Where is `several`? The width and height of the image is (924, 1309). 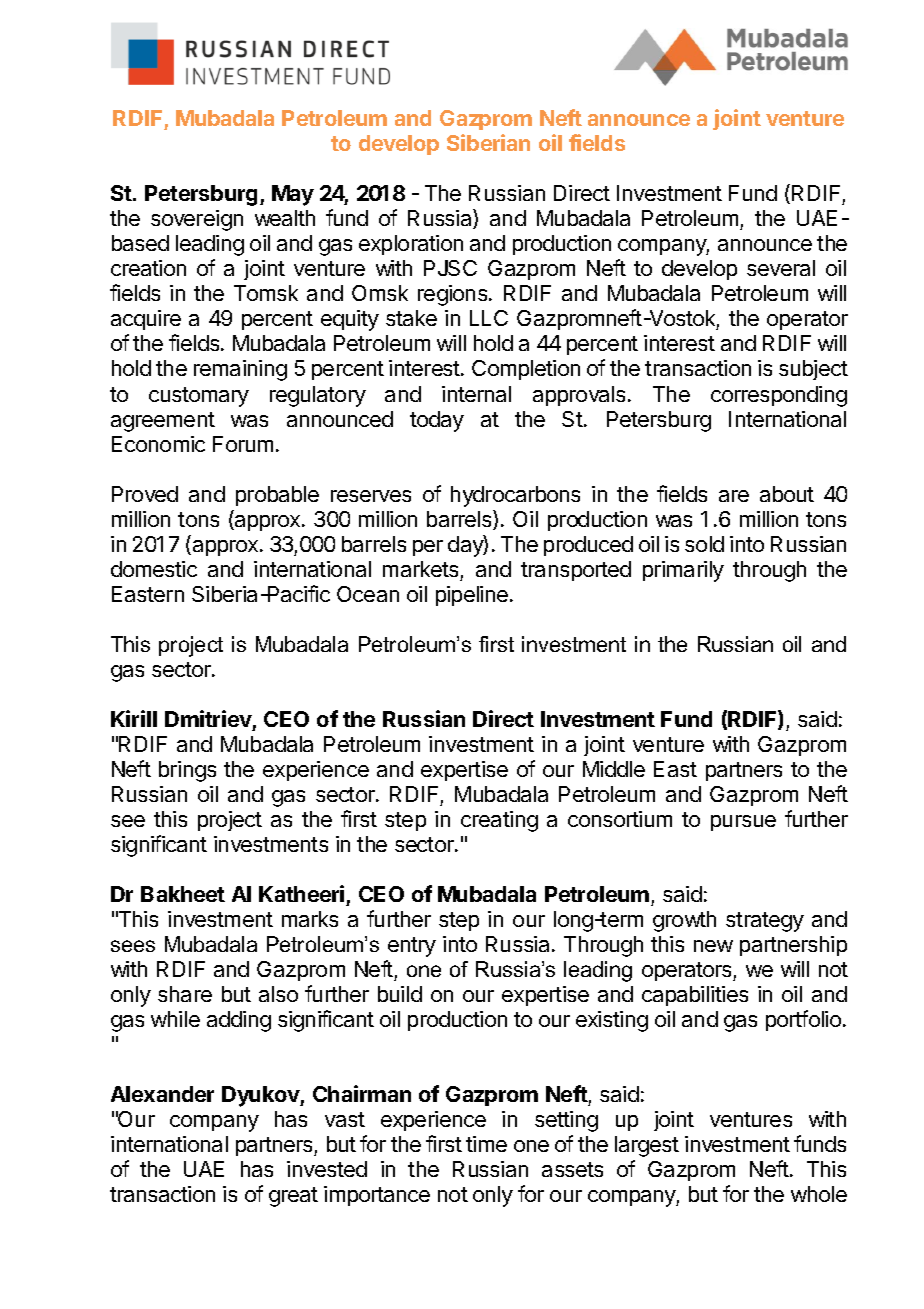
several is located at coordinates (781, 268).
